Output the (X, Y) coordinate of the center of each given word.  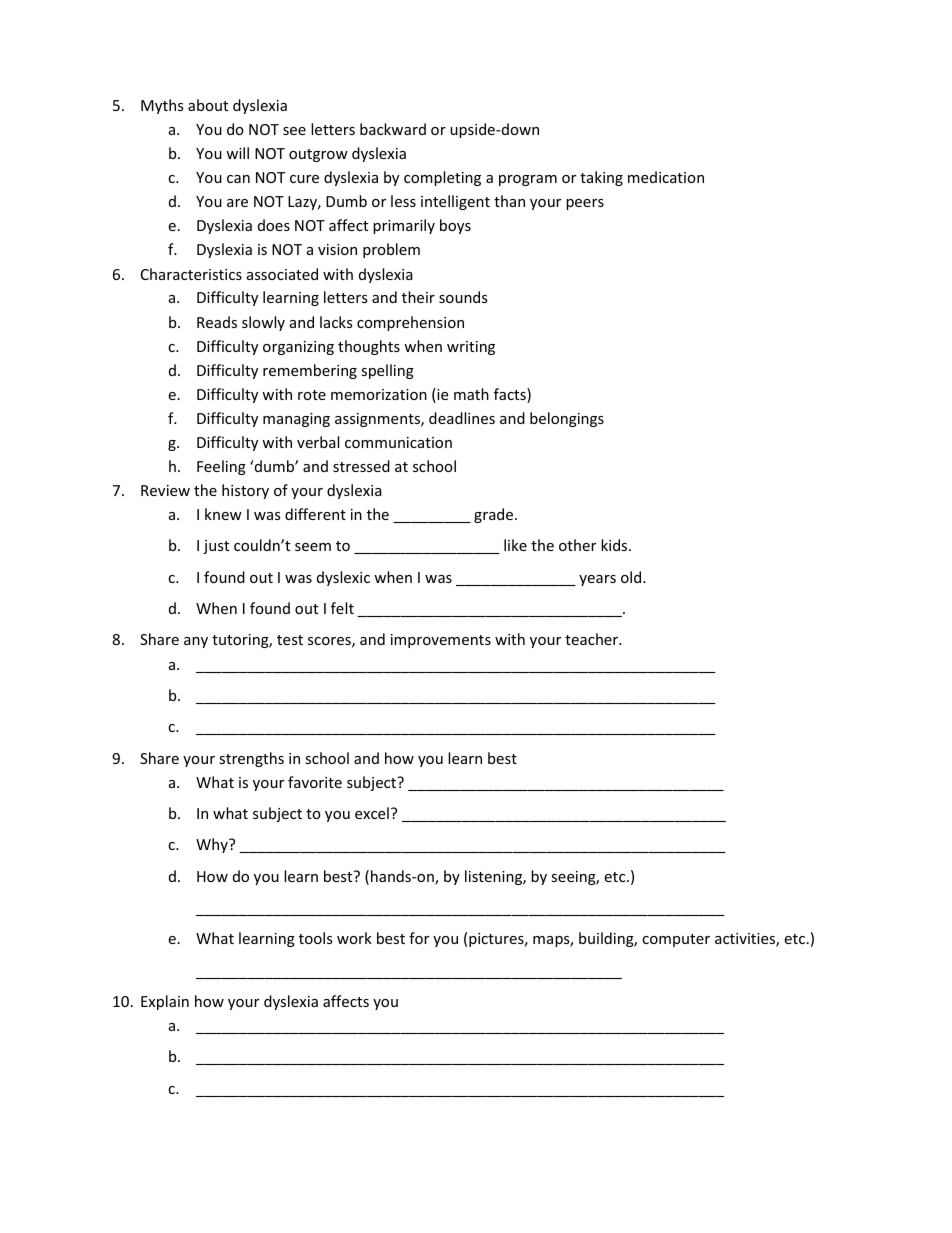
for (419, 938)
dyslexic (343, 578)
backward (393, 129)
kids (615, 545)
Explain (165, 1002)
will (237, 153)
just (216, 547)
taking (601, 178)
